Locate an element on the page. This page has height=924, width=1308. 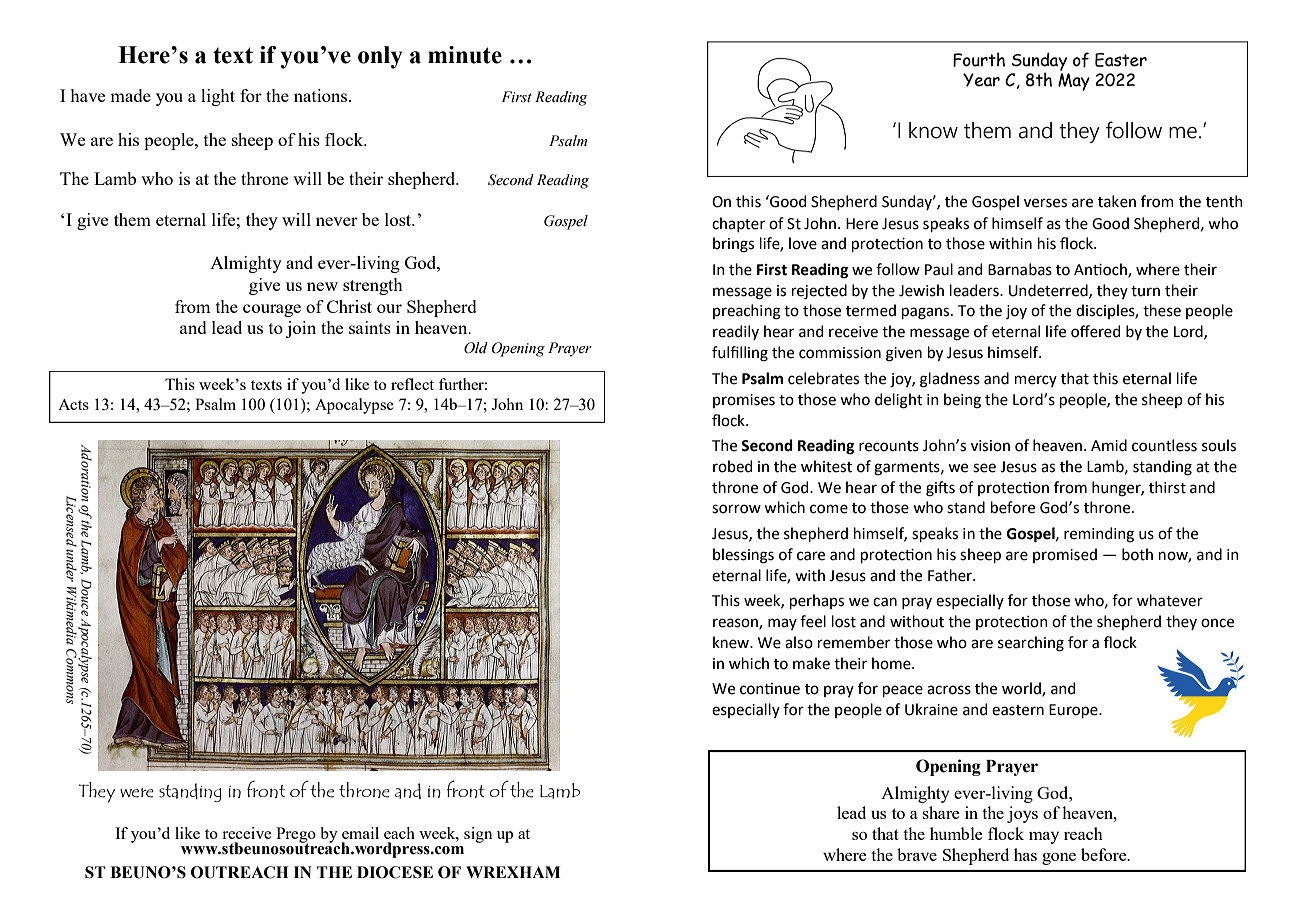
sign is located at coordinates (478, 835).
